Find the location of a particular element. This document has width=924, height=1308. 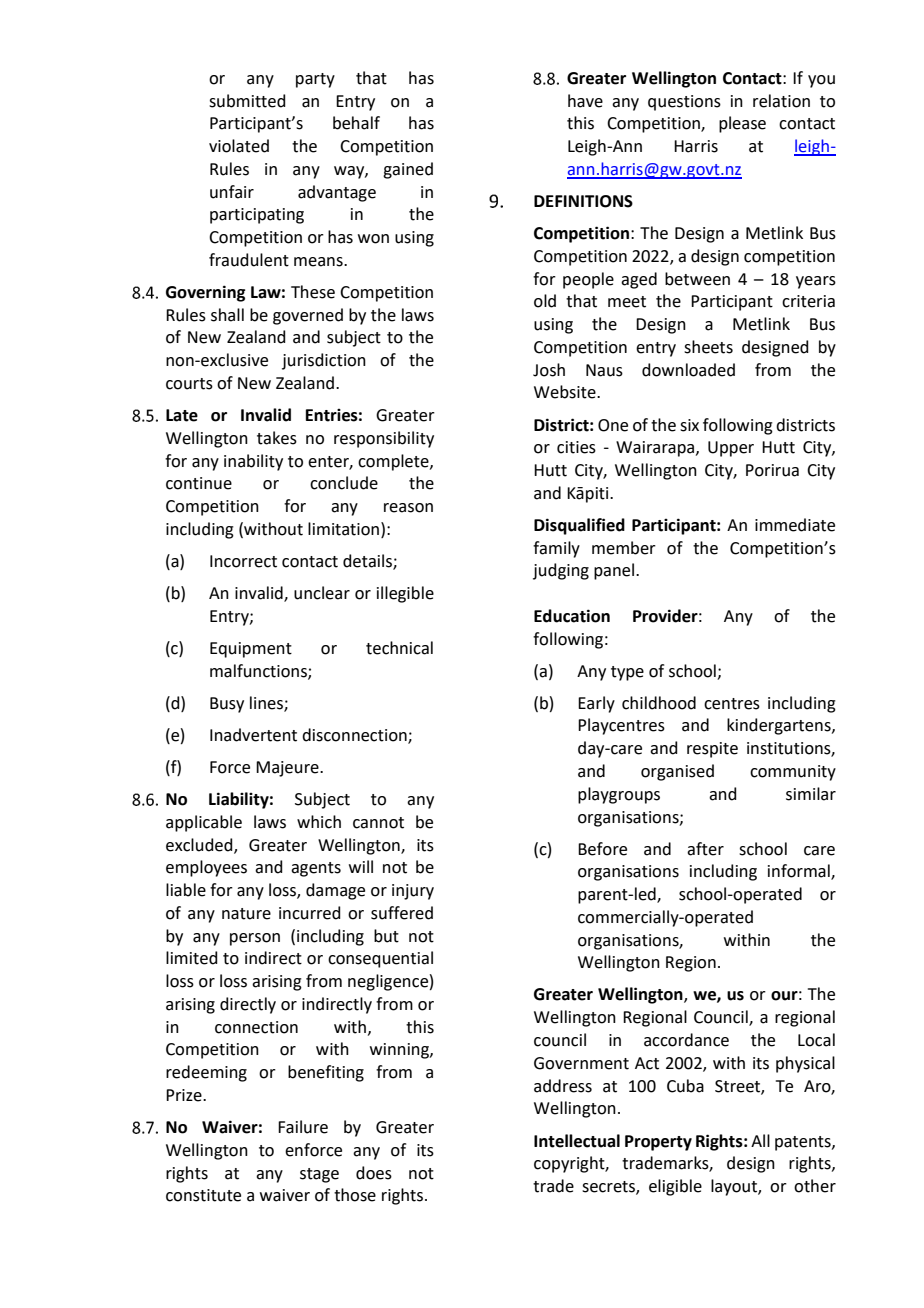

Josh is located at coordinates (549, 370).
